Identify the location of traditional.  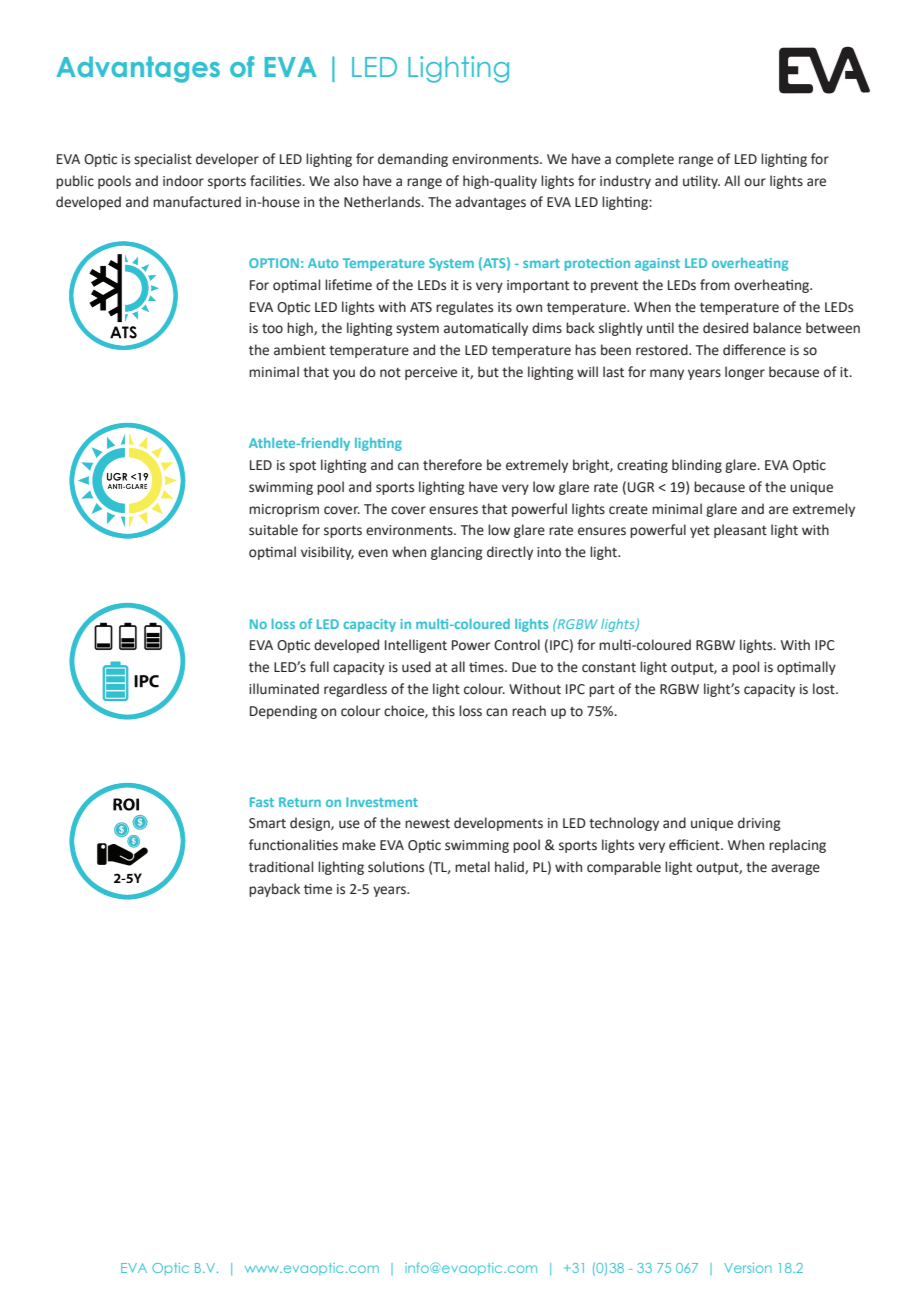
(281, 867).
